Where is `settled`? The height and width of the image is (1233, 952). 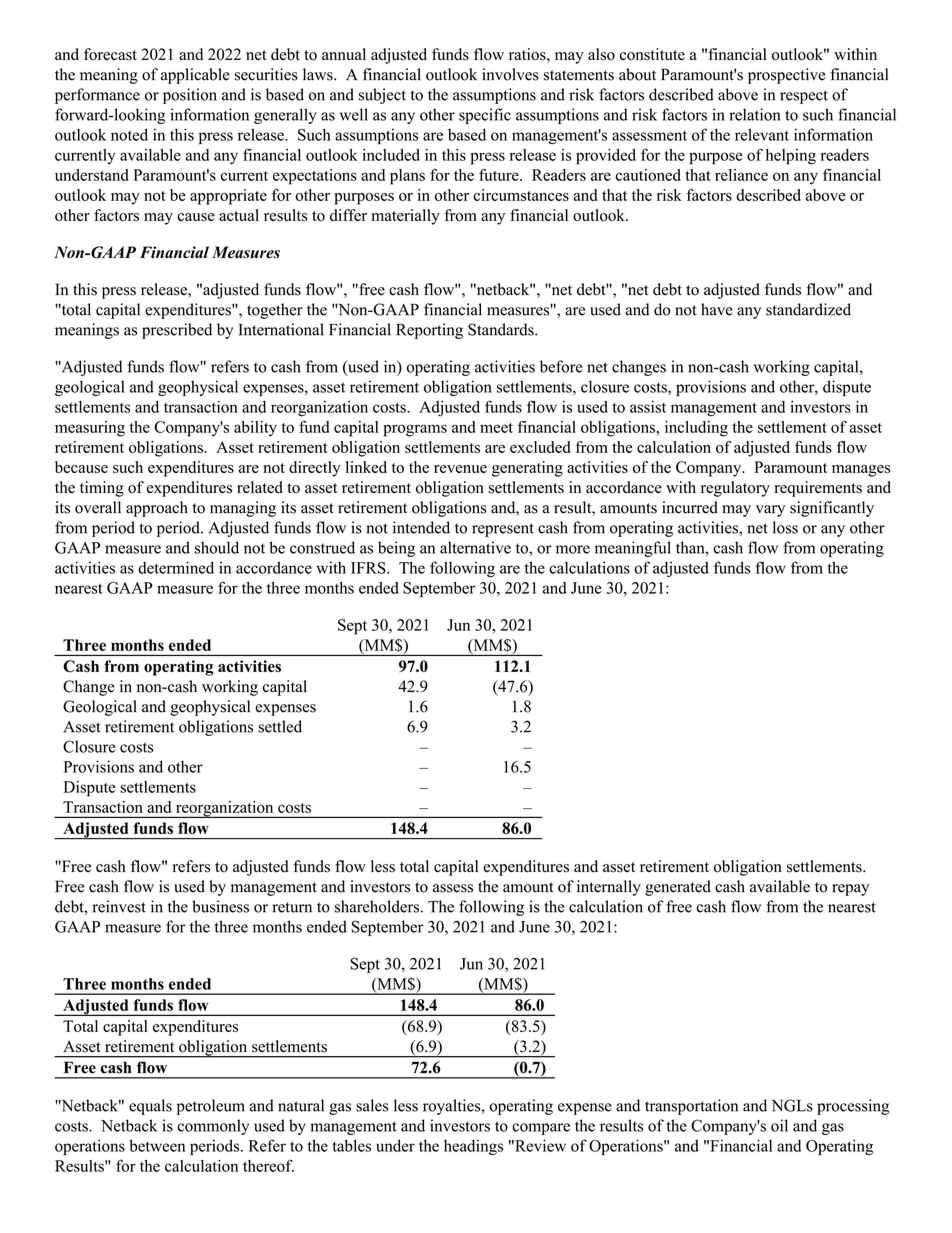
settled is located at coordinates (280, 726).
